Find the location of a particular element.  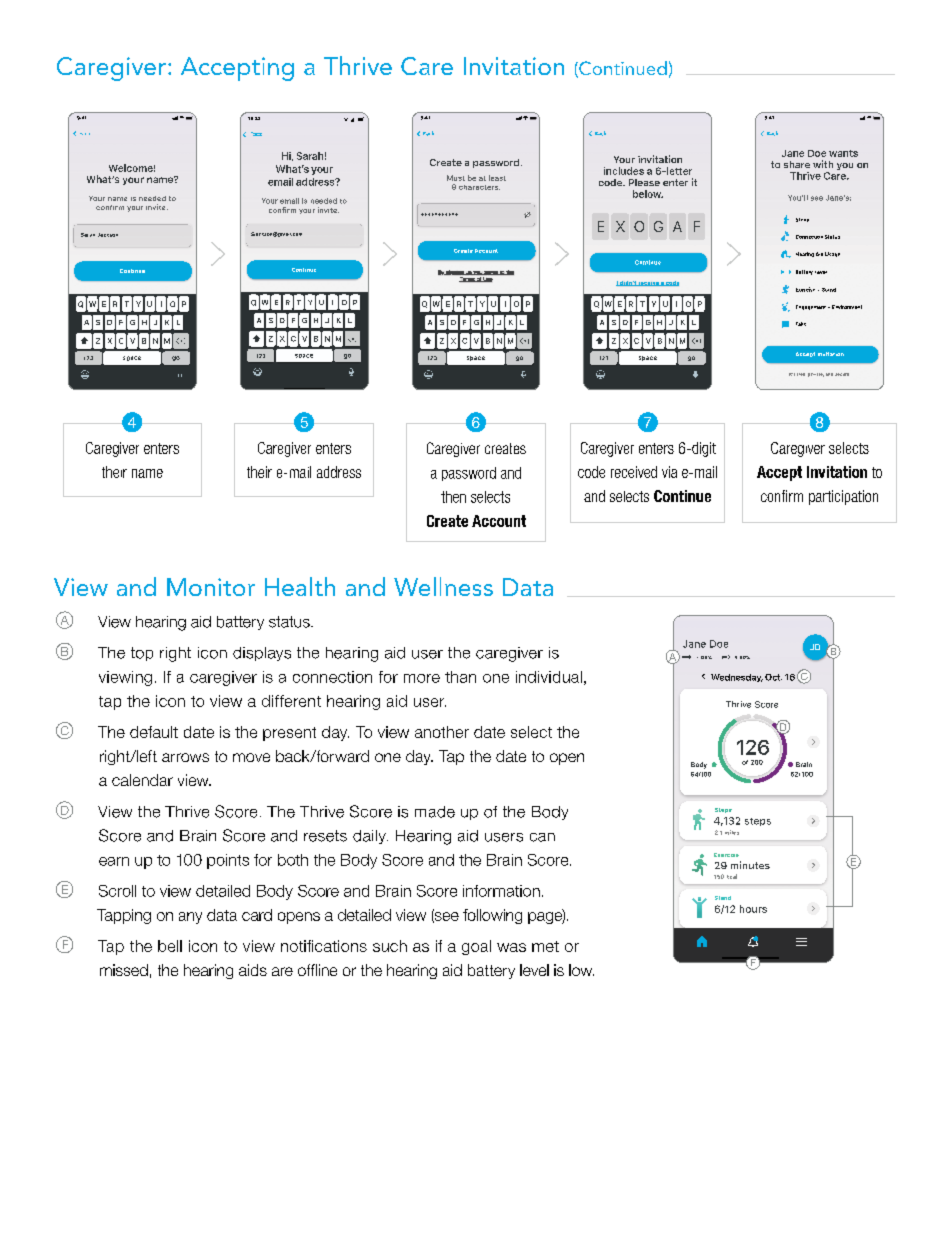

Must is located at coordinates (456, 178).
